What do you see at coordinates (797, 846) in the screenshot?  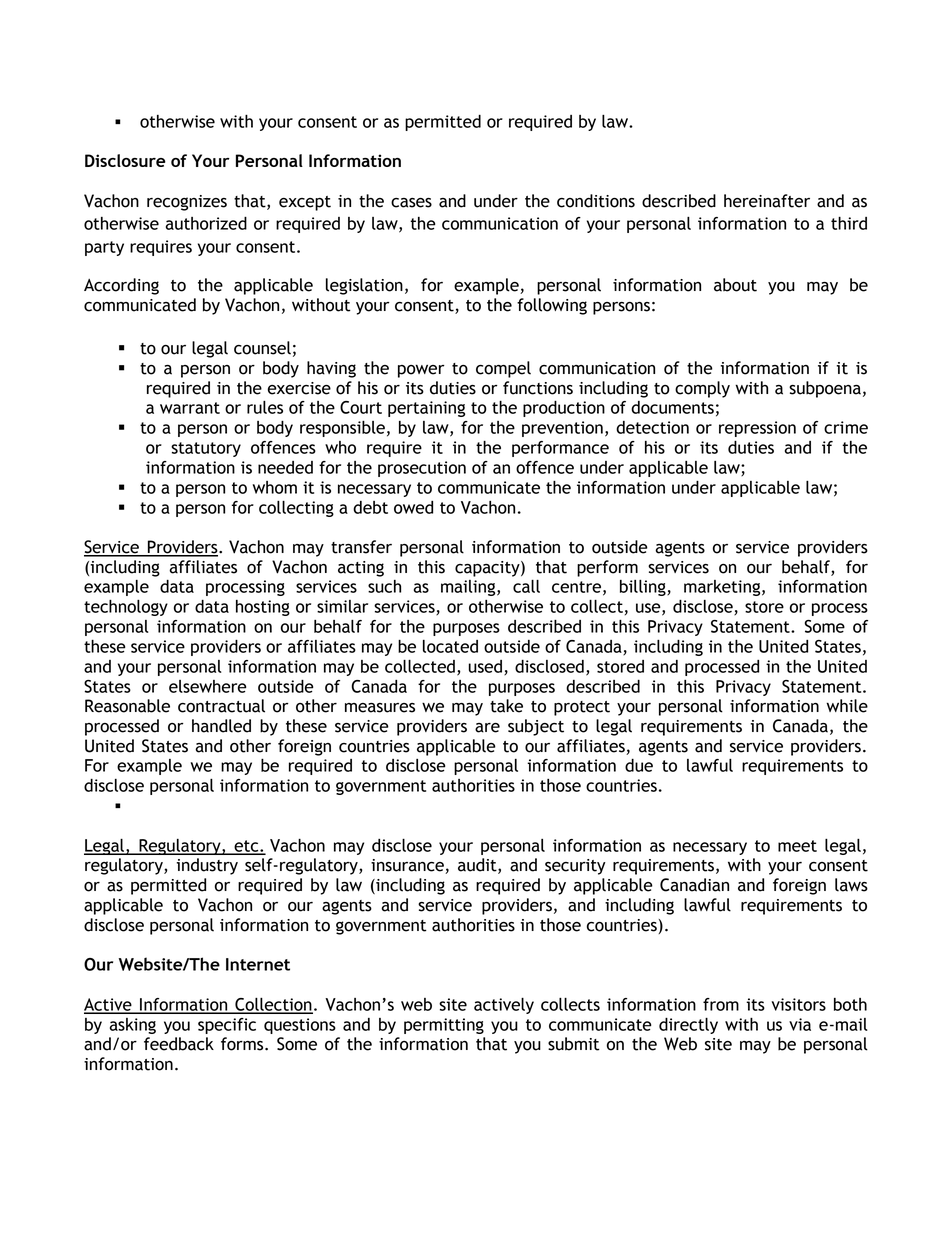 I see `meet` at bounding box center [797, 846].
